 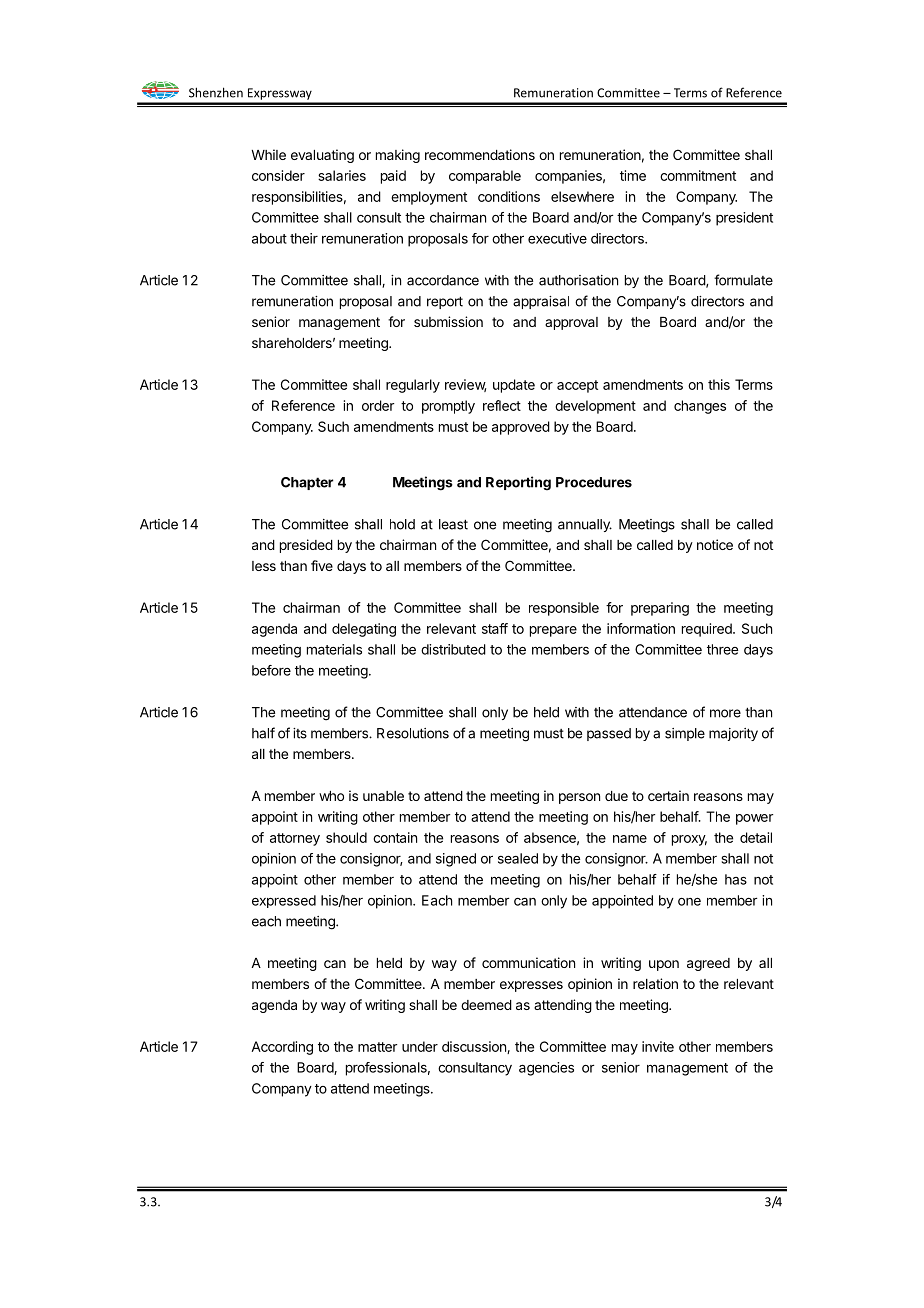 What do you see at coordinates (480, 154) in the screenshot?
I see `recommendations` at bounding box center [480, 154].
